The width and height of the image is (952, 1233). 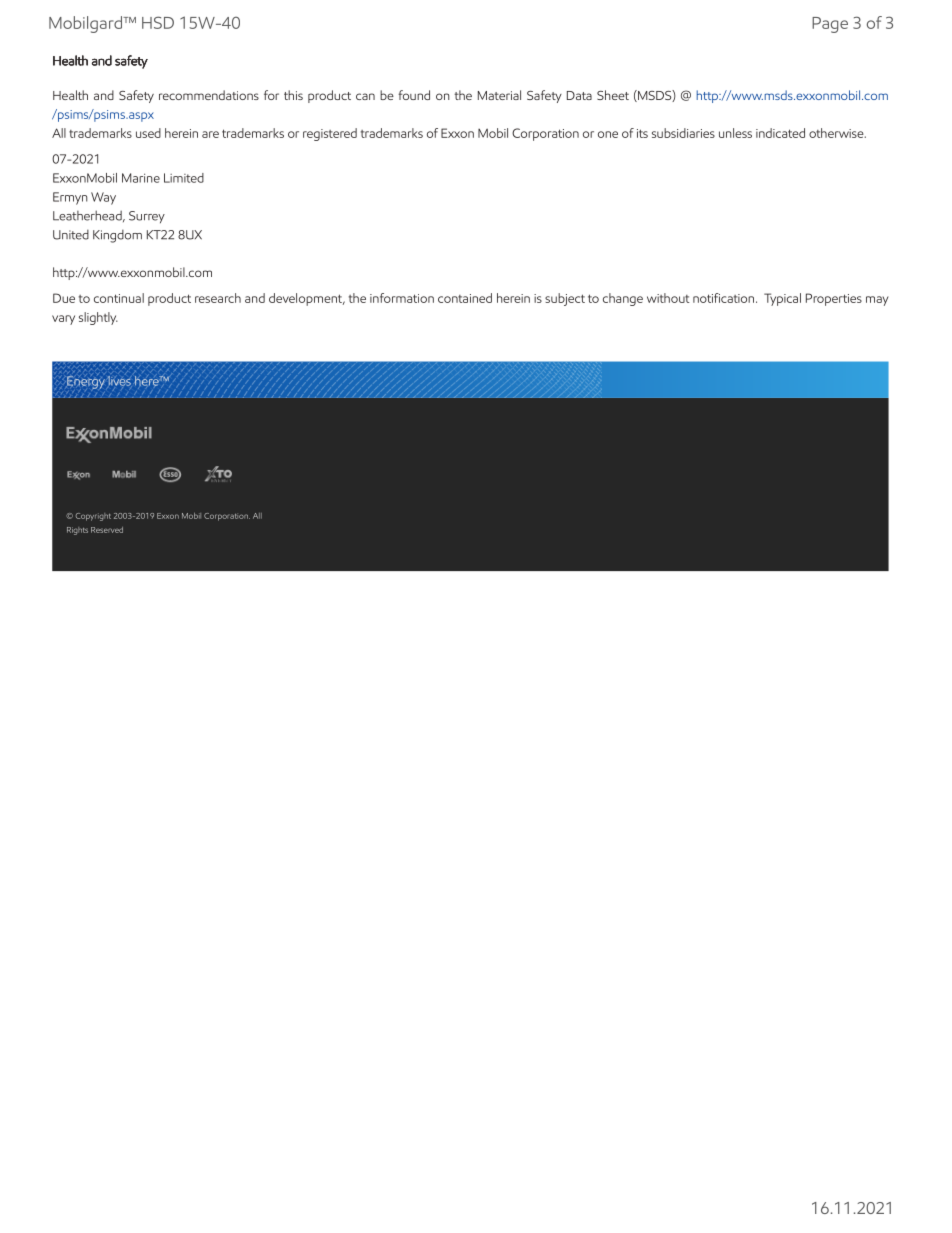 I want to click on Material, so click(x=499, y=95).
